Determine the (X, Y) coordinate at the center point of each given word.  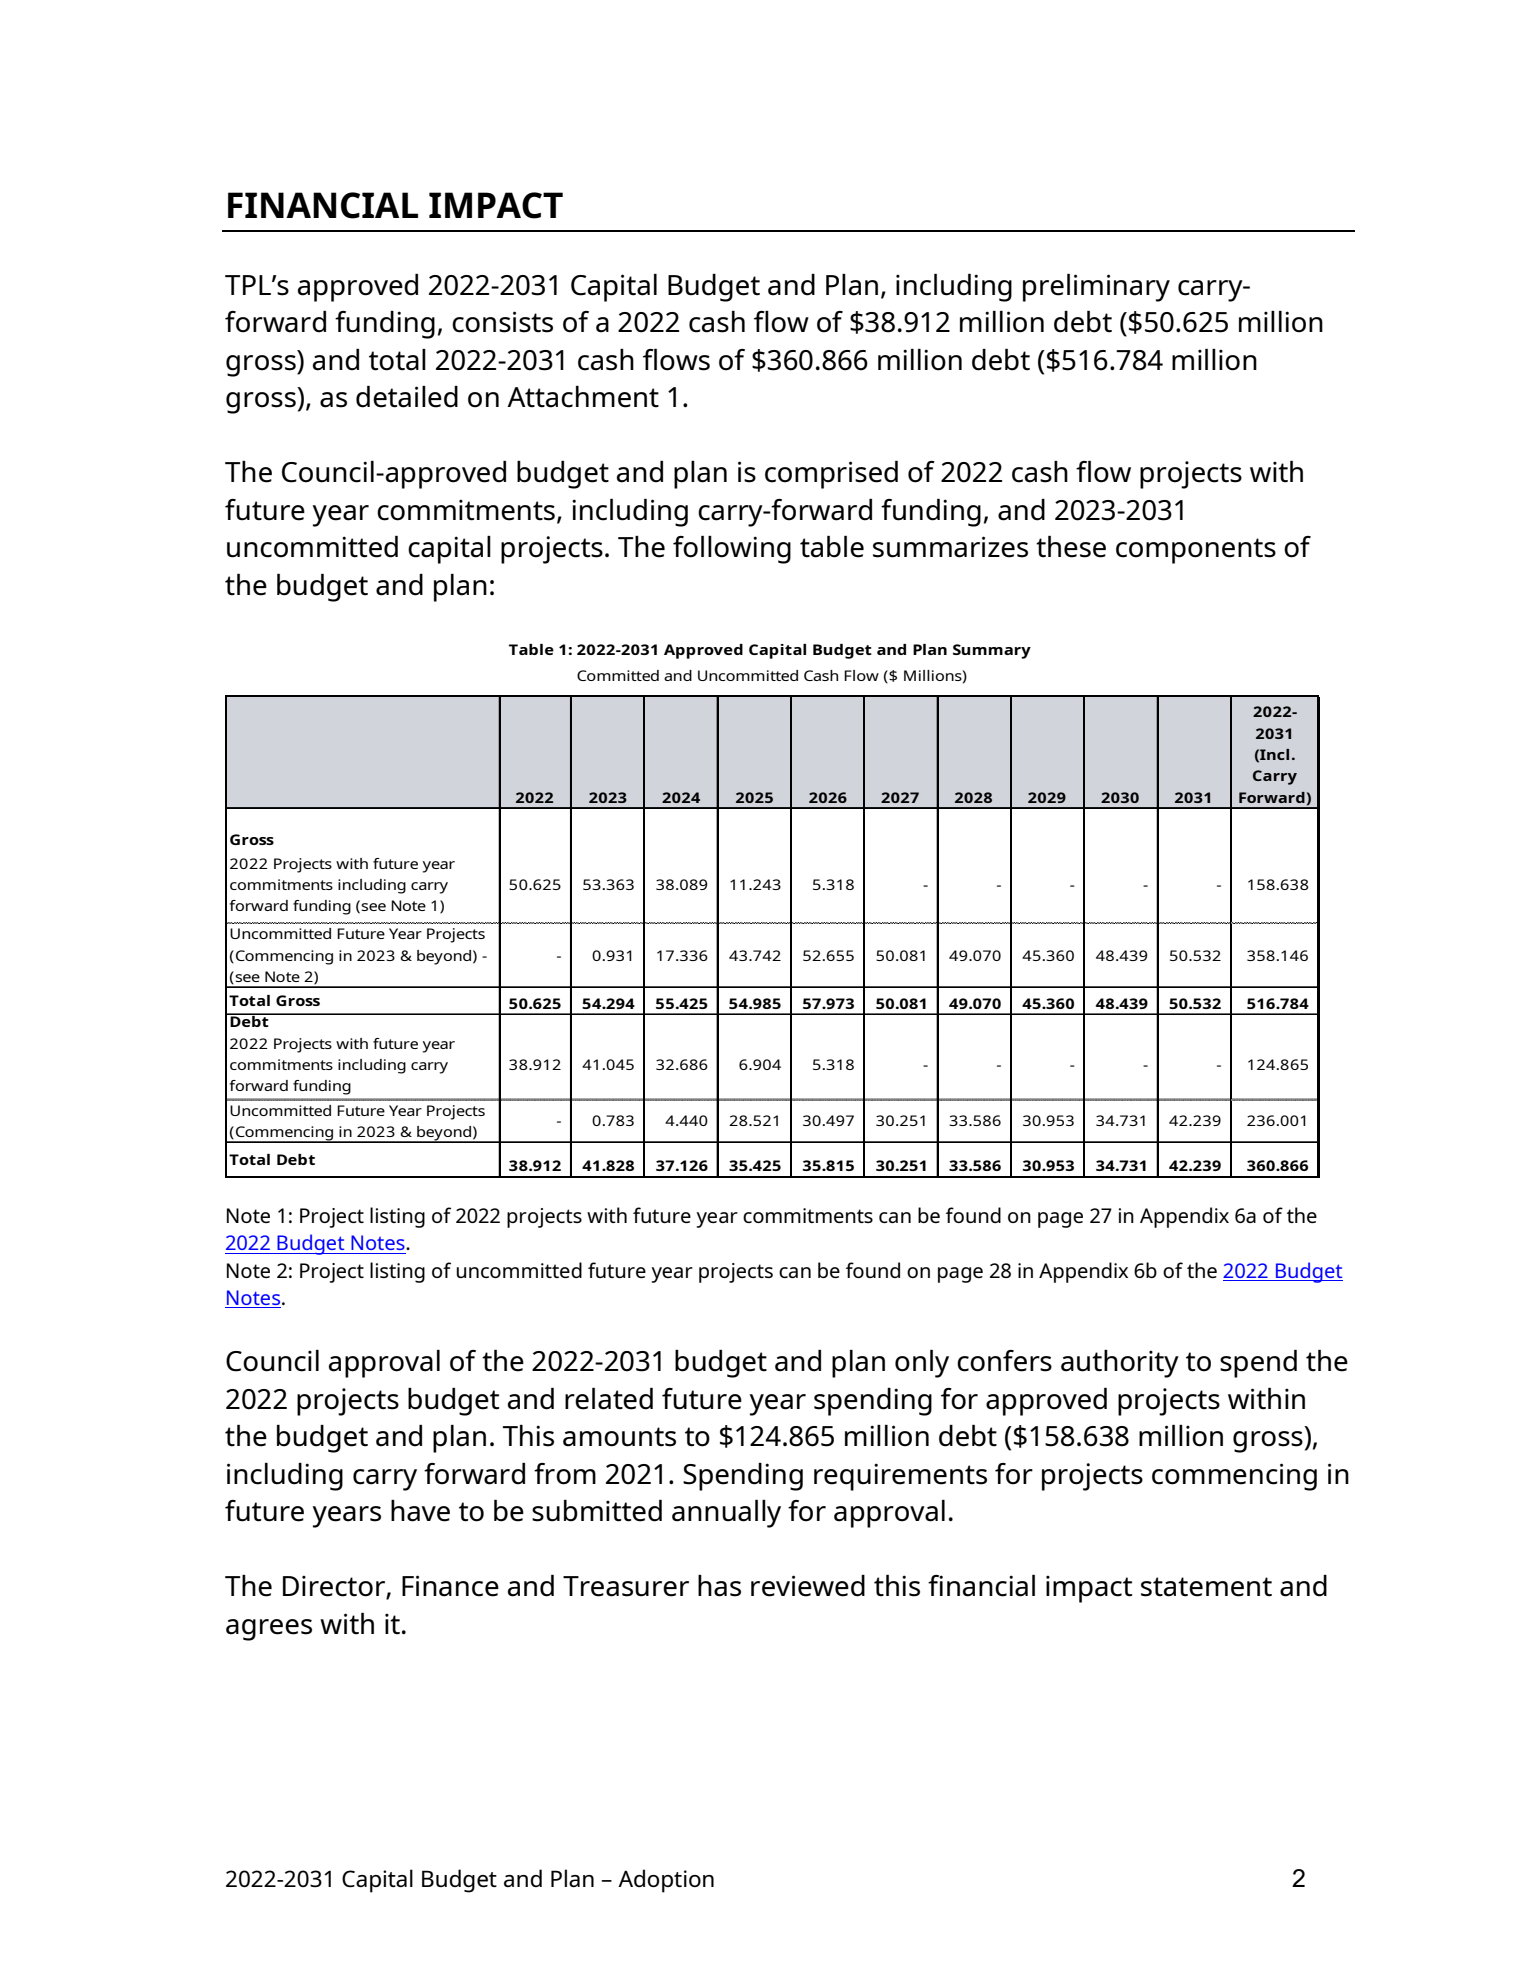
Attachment (583, 397)
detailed (407, 397)
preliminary (1096, 288)
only (922, 1364)
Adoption (666, 1881)
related (609, 1399)
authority (1120, 1364)
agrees (269, 1630)
